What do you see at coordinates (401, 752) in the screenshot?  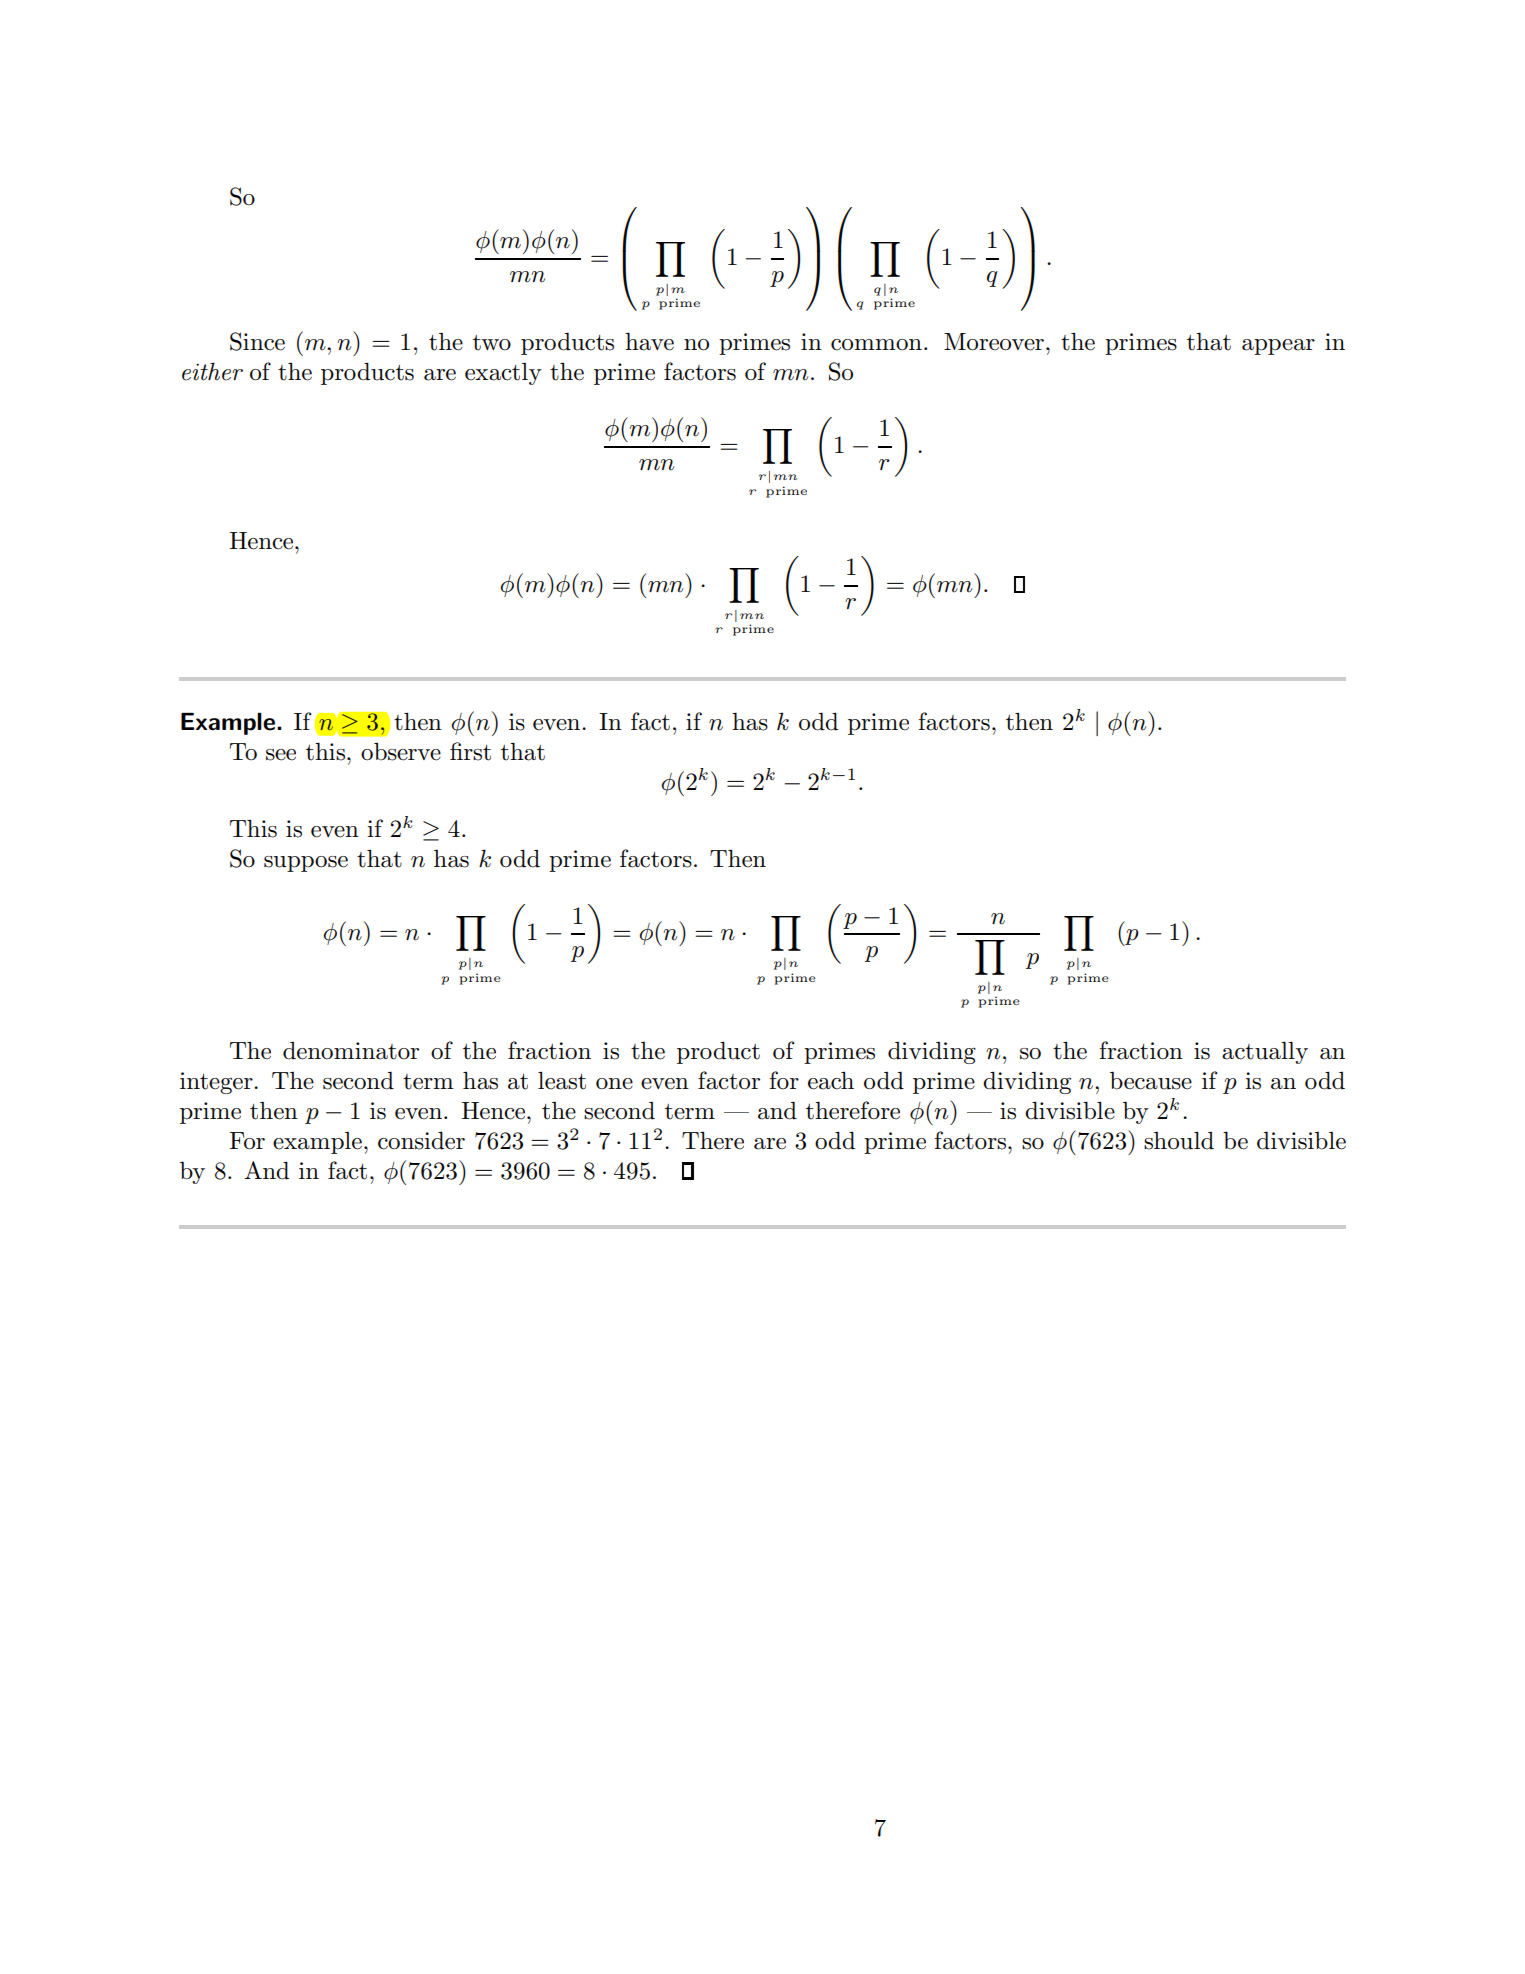 I see `observe` at bounding box center [401, 752].
